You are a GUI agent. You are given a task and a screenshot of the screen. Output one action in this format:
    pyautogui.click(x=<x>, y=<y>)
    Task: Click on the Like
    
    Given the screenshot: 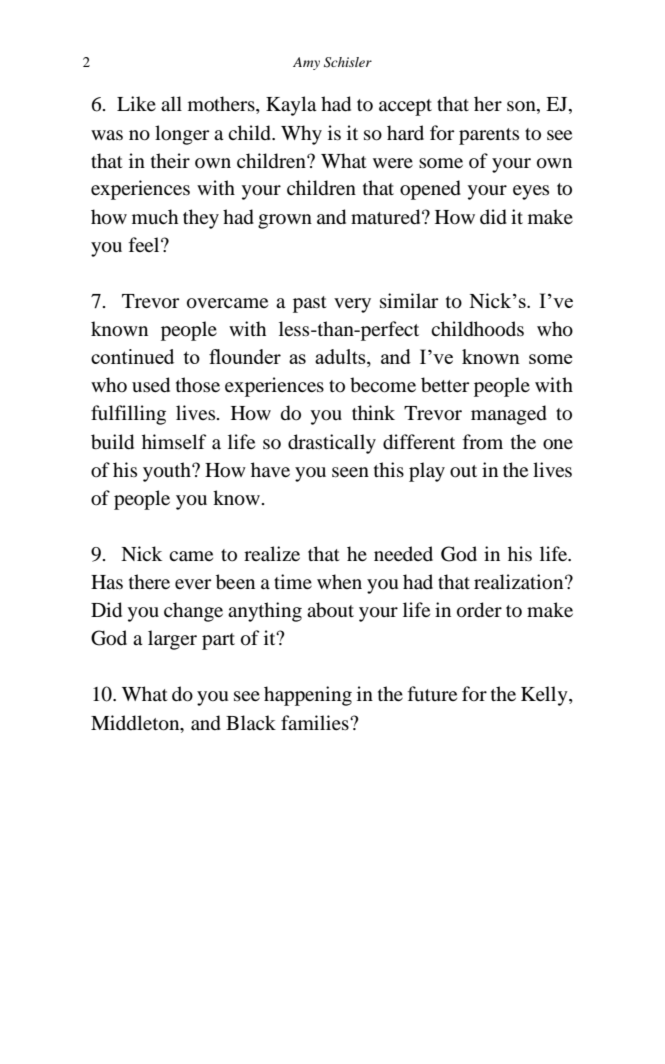 What is the action you would take?
    pyautogui.click(x=136, y=103)
